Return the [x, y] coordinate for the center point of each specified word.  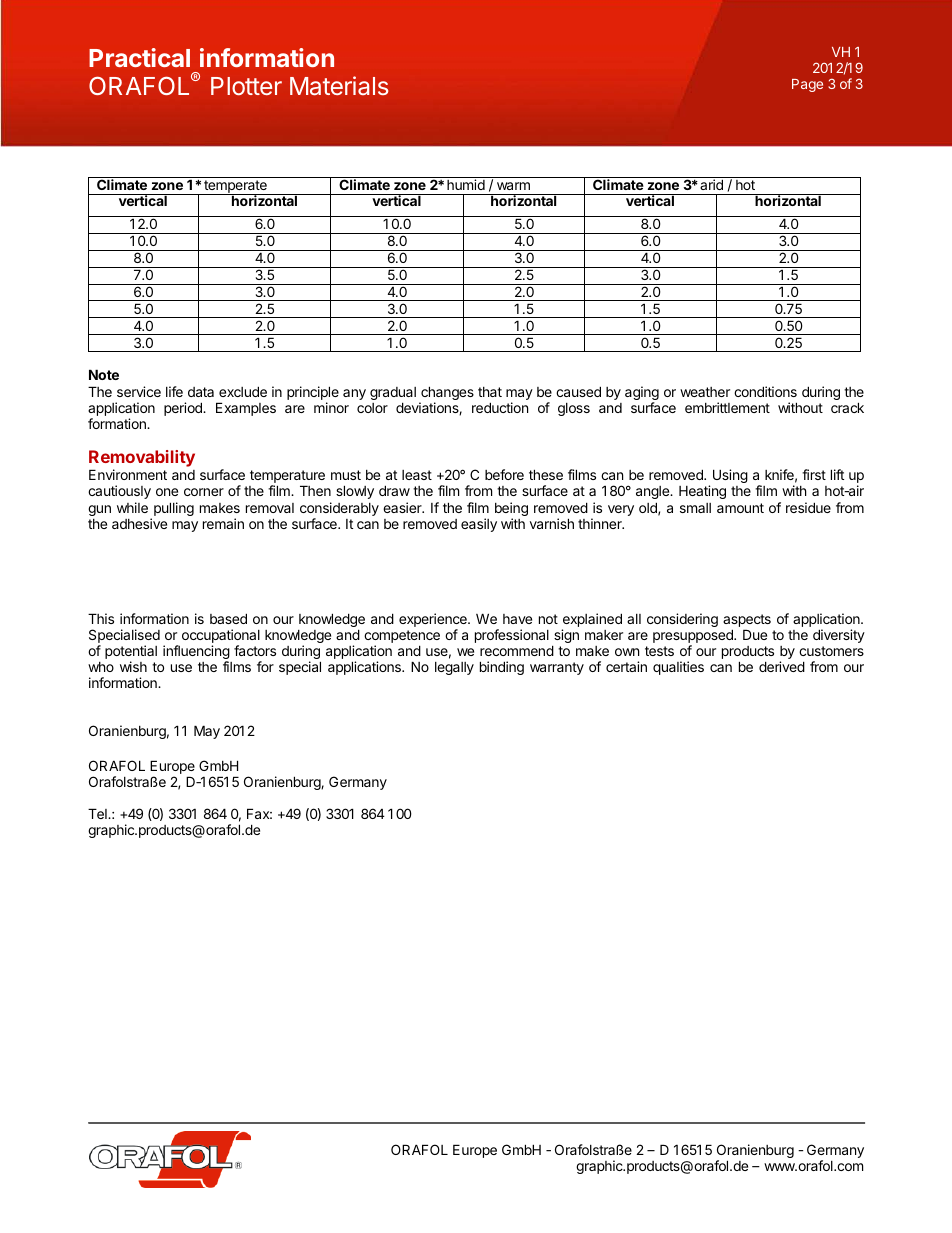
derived [782, 666]
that [490, 392]
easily [479, 525]
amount [740, 508]
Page [807, 85]
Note [104, 374]
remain [223, 523]
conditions [765, 391]
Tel [98, 813]
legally [454, 668]
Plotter [246, 86]
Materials [339, 85]
